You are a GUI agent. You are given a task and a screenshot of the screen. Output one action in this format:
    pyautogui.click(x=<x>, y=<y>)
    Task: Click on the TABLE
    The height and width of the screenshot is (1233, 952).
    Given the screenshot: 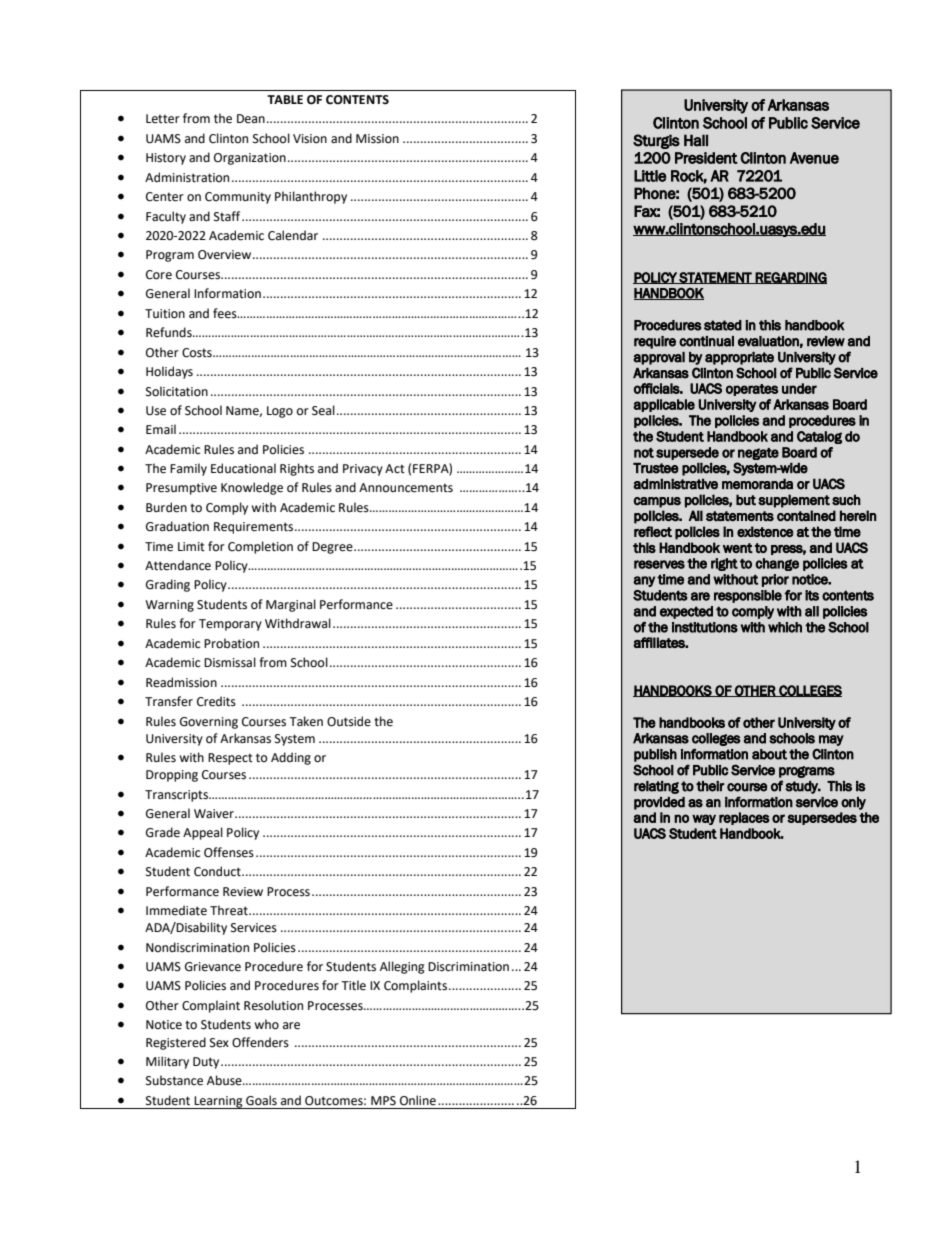 What is the action you would take?
    pyautogui.click(x=285, y=99)
